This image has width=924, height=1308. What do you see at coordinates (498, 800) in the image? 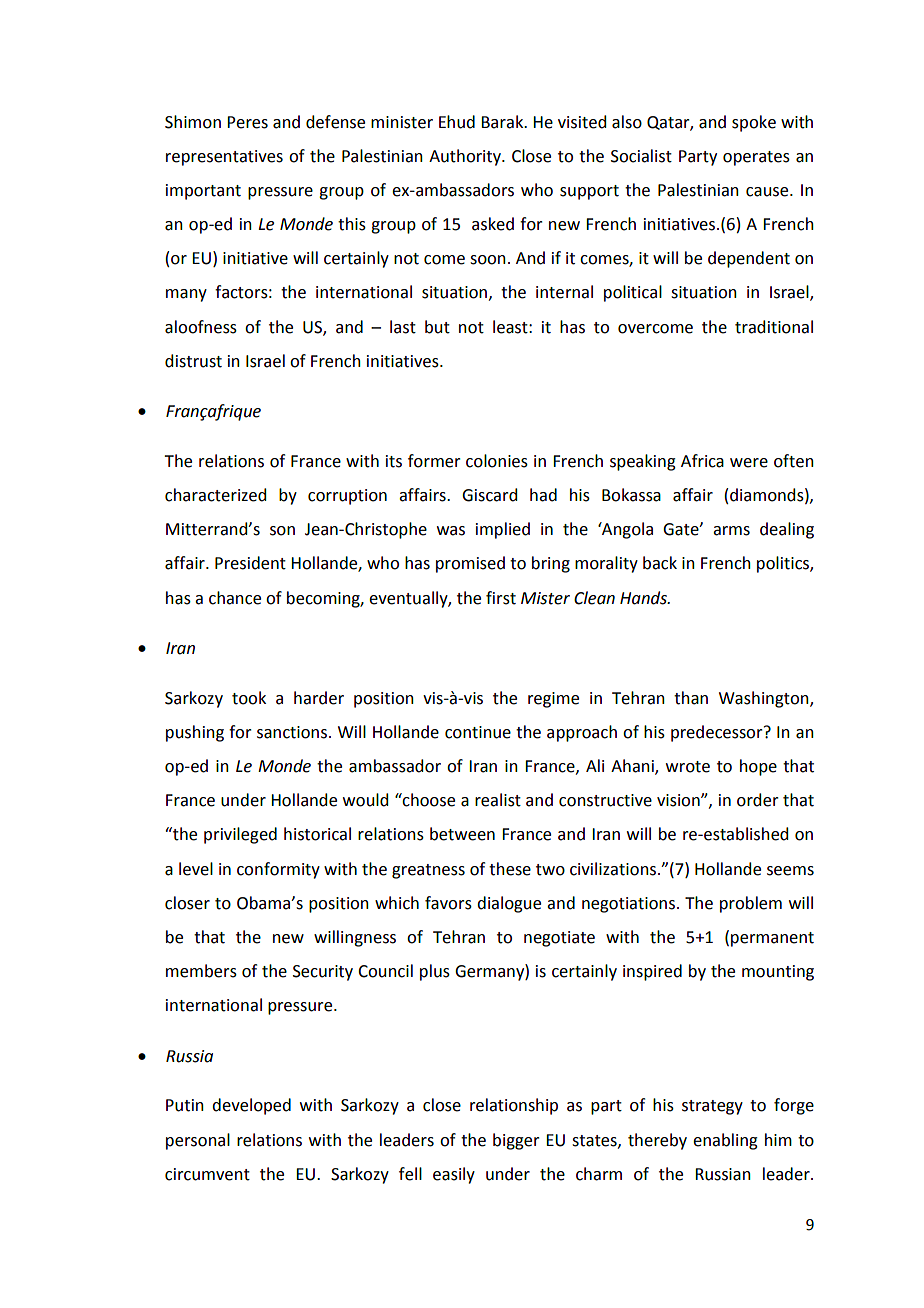
I see `realist` at bounding box center [498, 800].
